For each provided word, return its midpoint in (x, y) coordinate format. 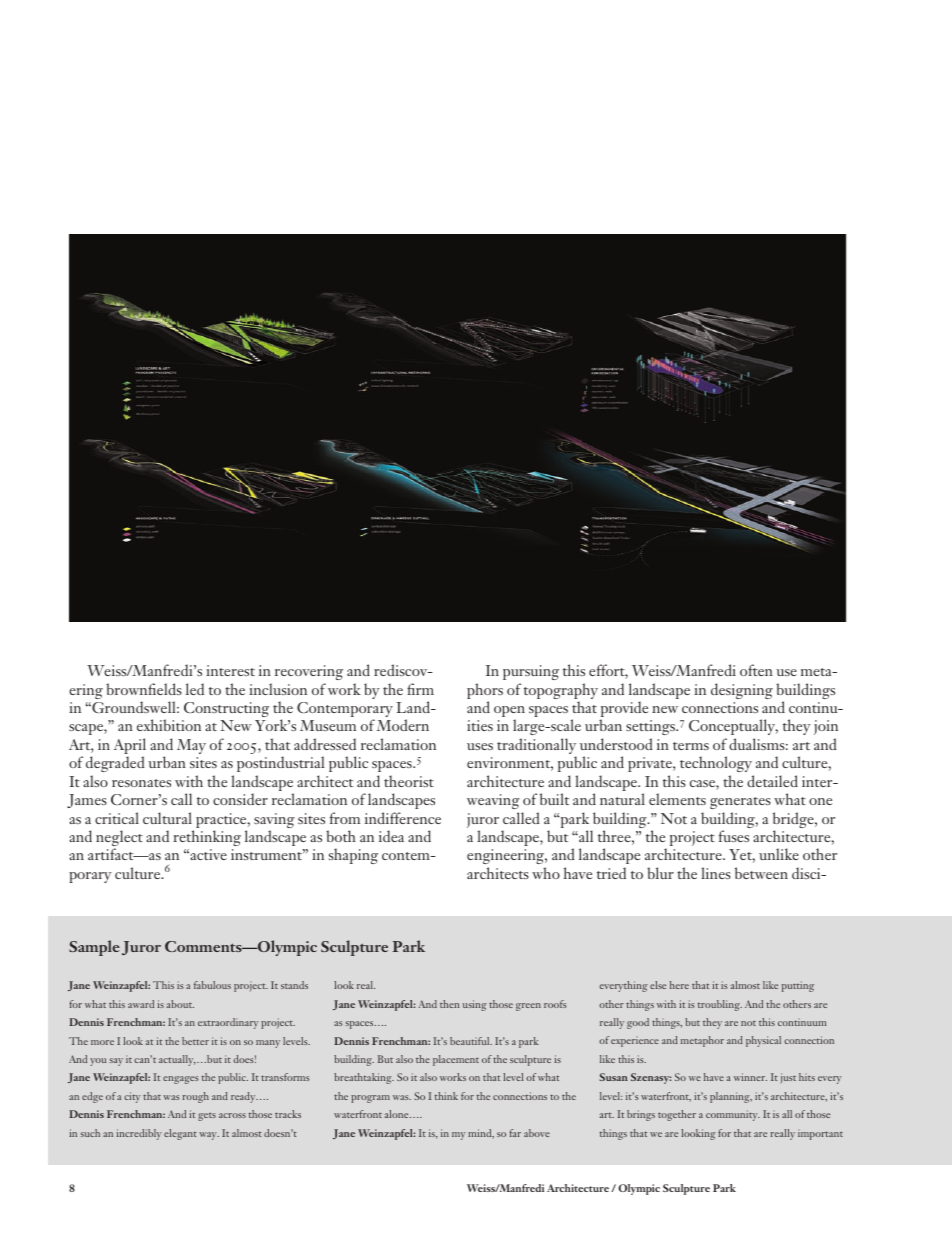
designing (742, 691)
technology (716, 764)
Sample (94, 948)
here (679, 985)
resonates (141, 783)
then (449, 1004)
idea (391, 836)
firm (420, 689)
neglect (119, 839)
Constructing (226, 709)
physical (763, 1041)
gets (207, 1117)
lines (716, 873)
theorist (409, 781)
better (195, 1041)
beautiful (471, 1041)
